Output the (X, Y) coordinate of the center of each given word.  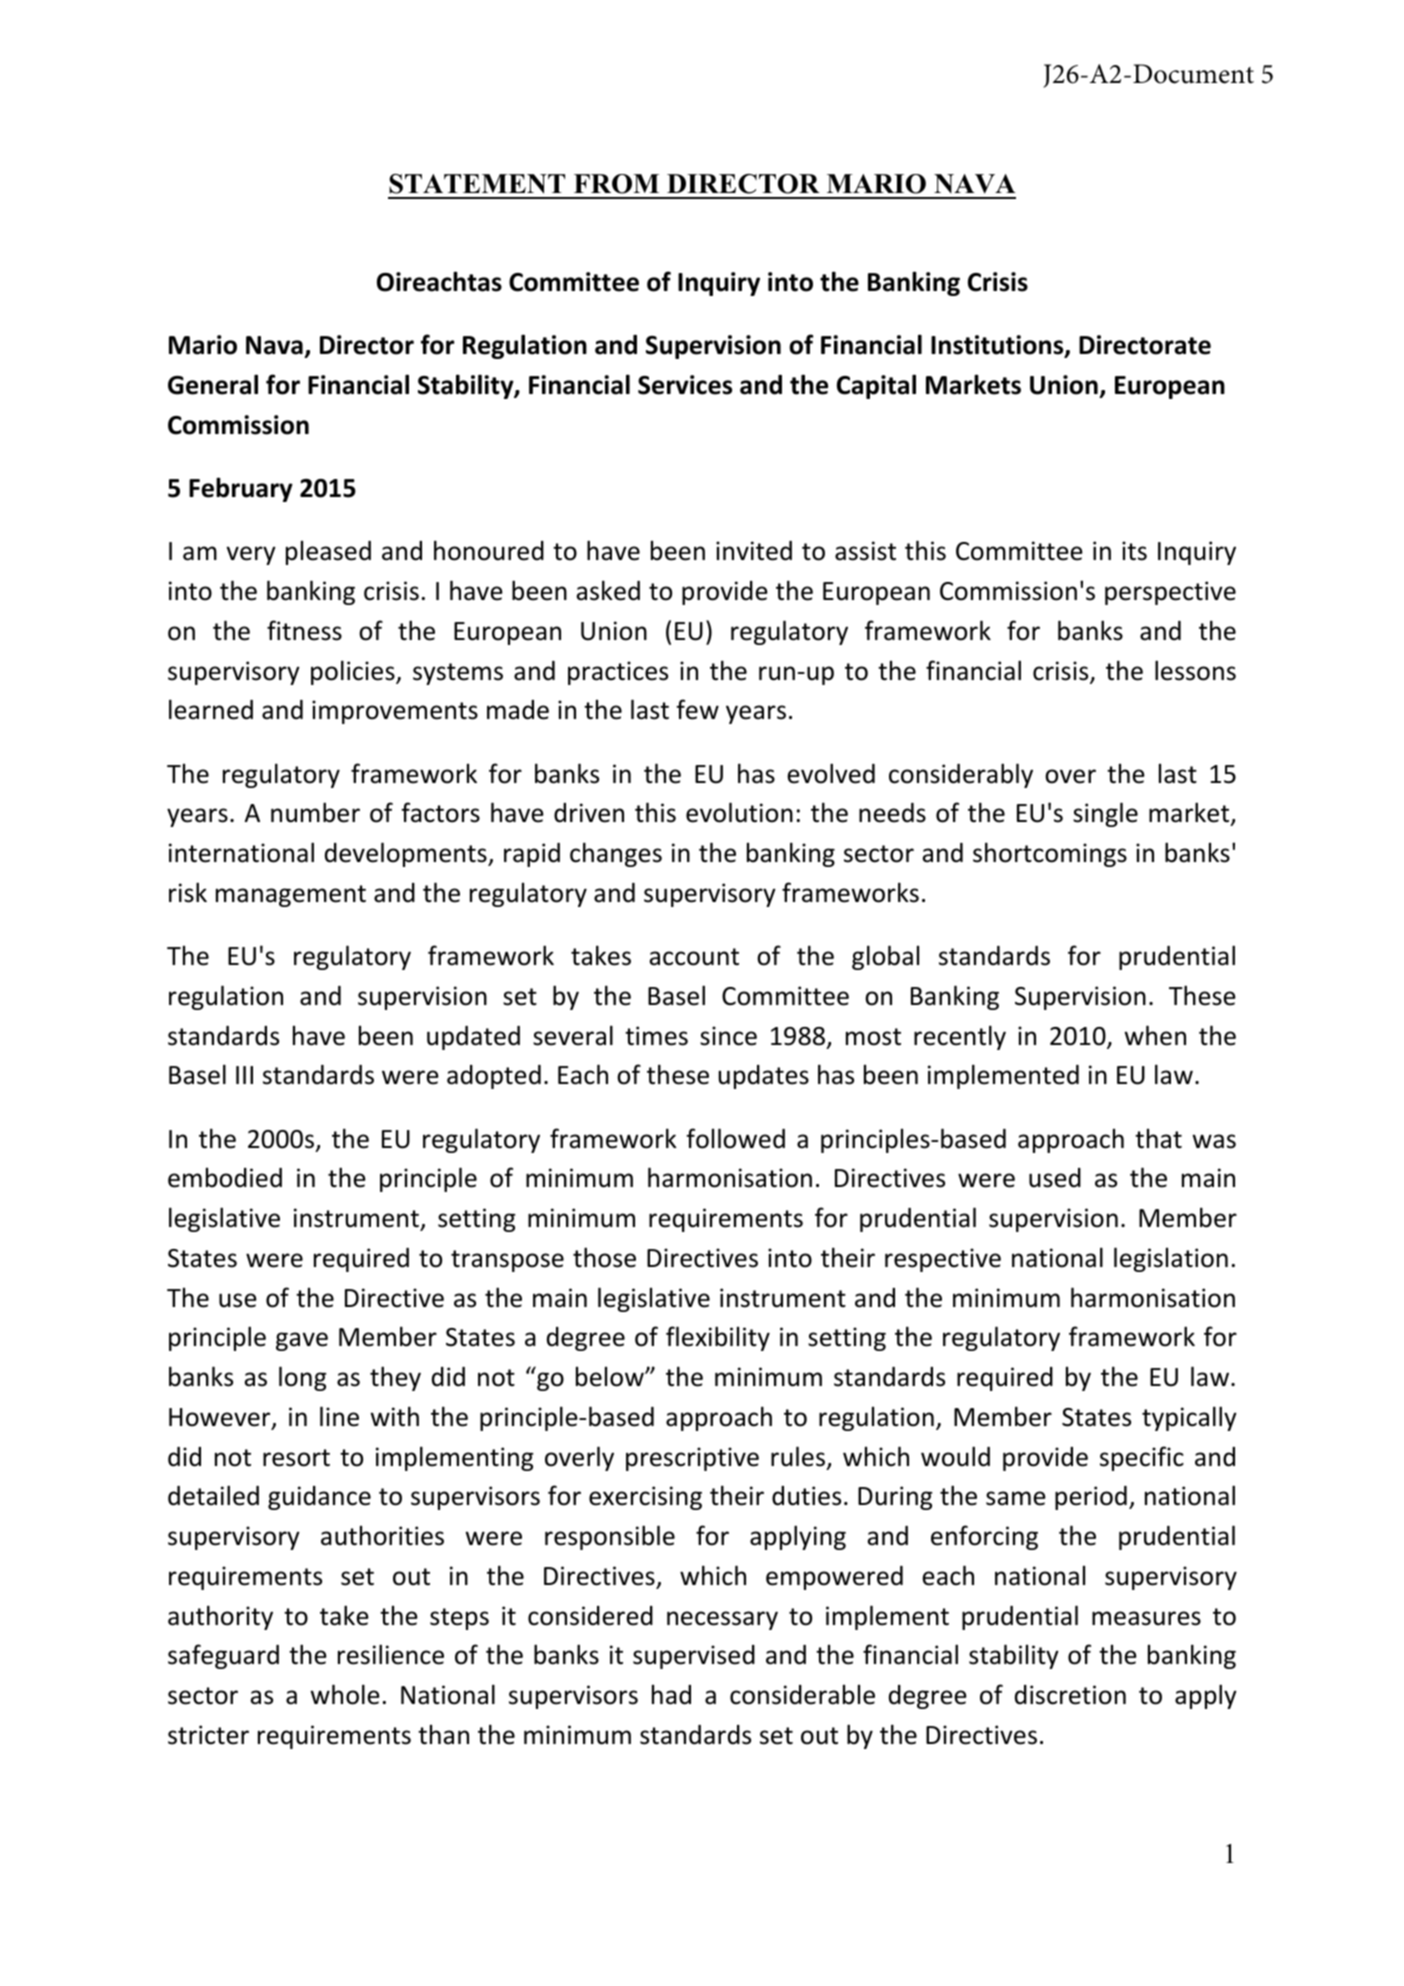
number (315, 812)
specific (1142, 1458)
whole (345, 1694)
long (303, 1378)
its (1134, 551)
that (1158, 1138)
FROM (616, 184)
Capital (876, 386)
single (1105, 814)
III (244, 1075)
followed (735, 1138)
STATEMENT (477, 184)
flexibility (718, 1338)
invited (754, 551)
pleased (328, 552)
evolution (739, 812)
